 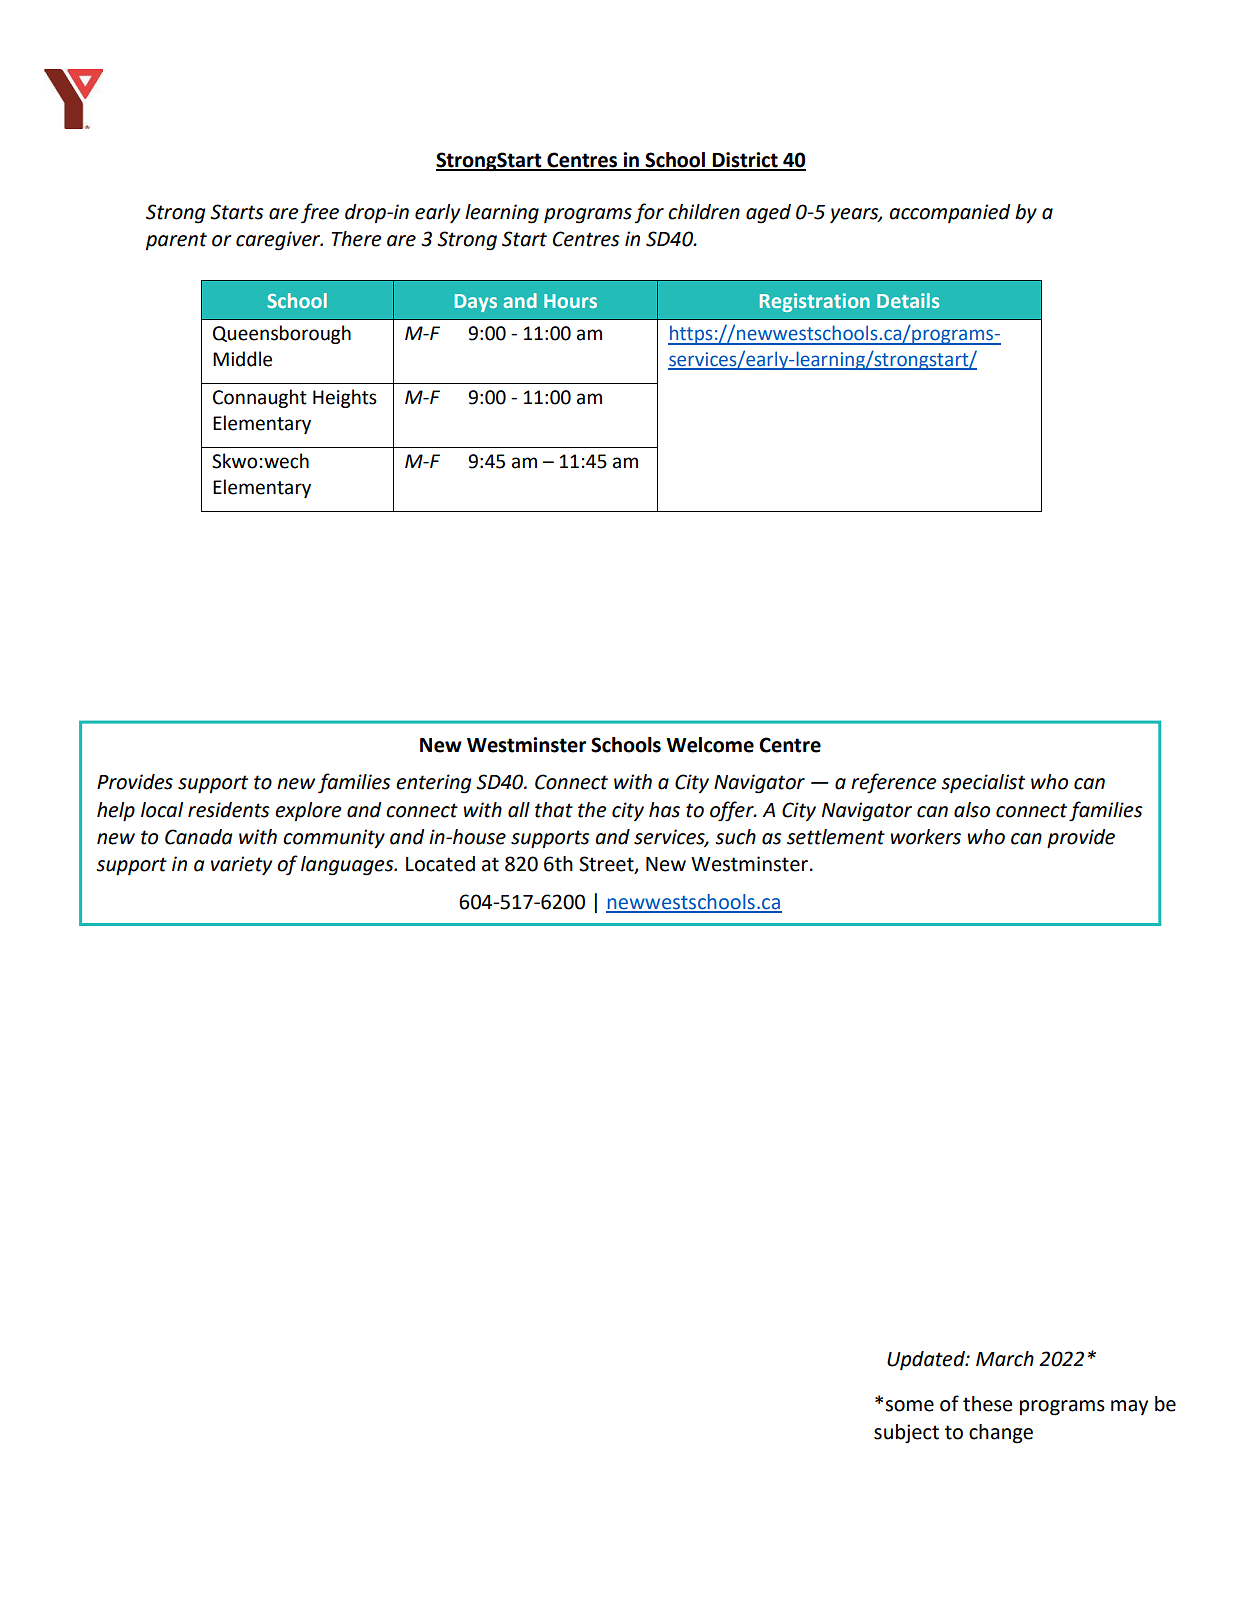 What do you see at coordinates (983, 783) in the image?
I see `specialist` at bounding box center [983, 783].
